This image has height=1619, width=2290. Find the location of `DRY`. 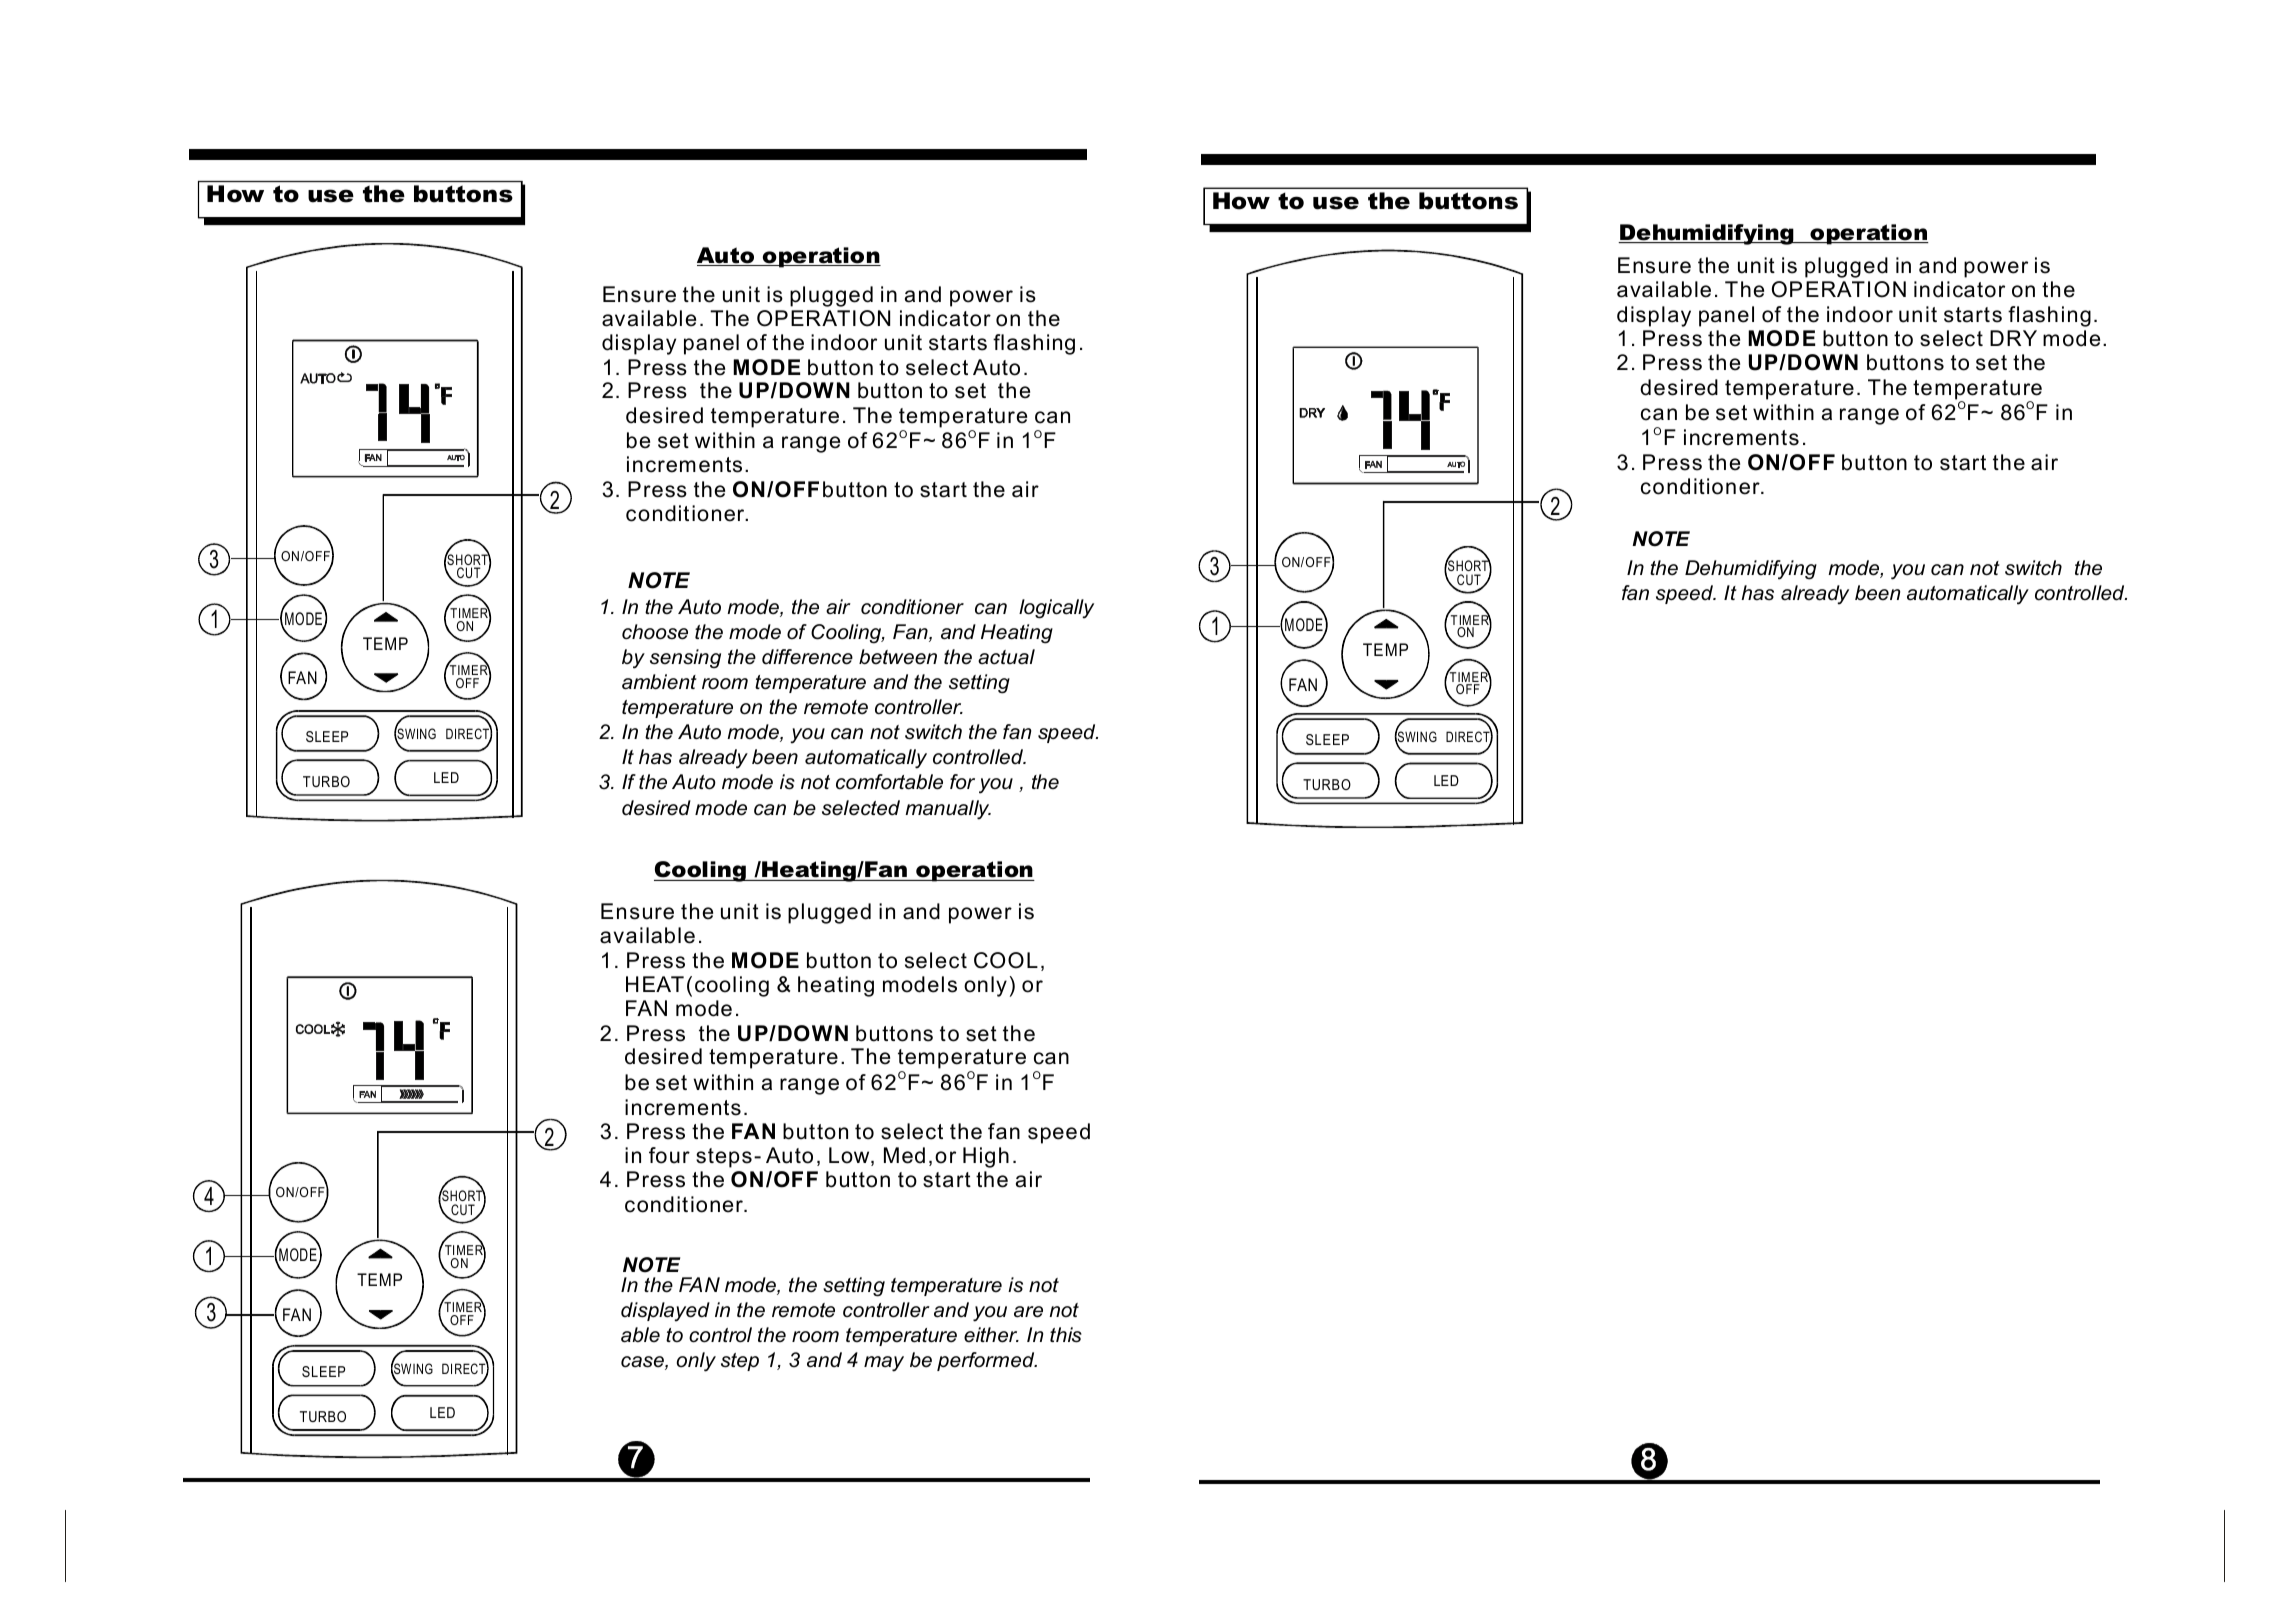

DRY is located at coordinates (2013, 338).
